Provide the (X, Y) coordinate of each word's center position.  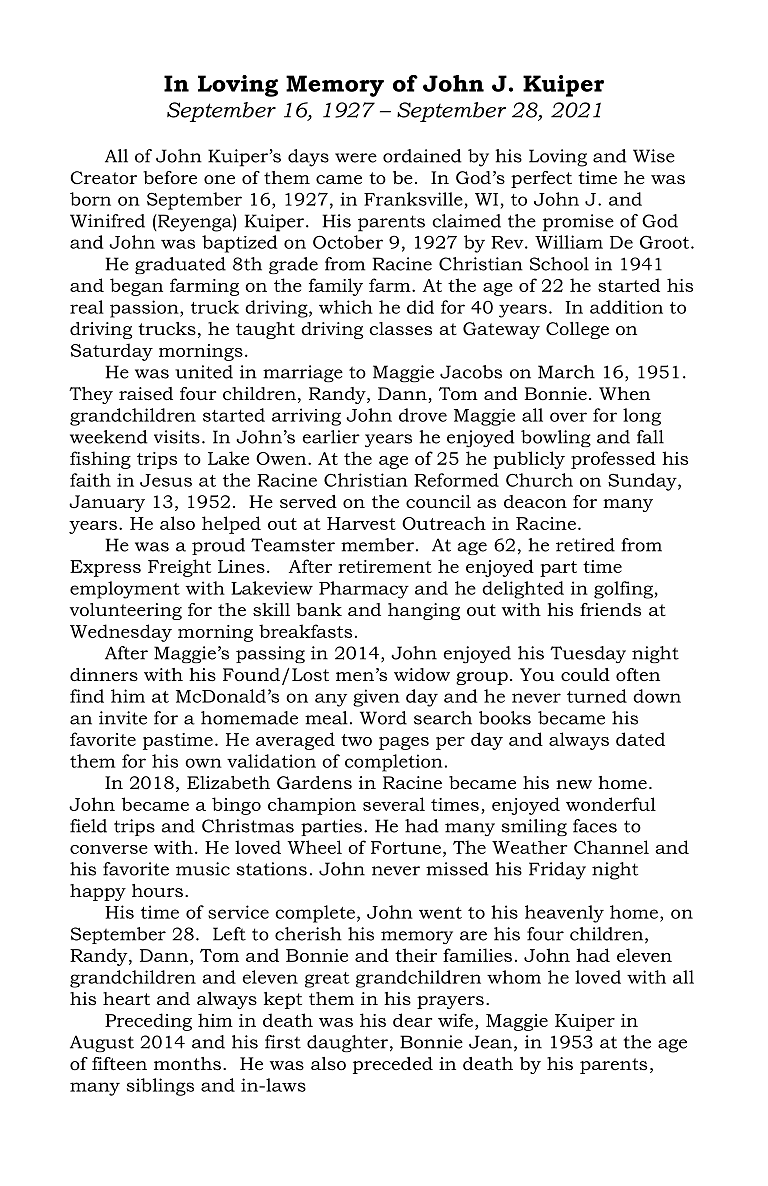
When (624, 393)
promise (578, 223)
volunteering (126, 611)
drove (423, 415)
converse (109, 849)
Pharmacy (364, 590)
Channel (611, 847)
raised (146, 393)
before (170, 178)
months (187, 1064)
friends (610, 609)
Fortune (406, 847)
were (356, 158)
